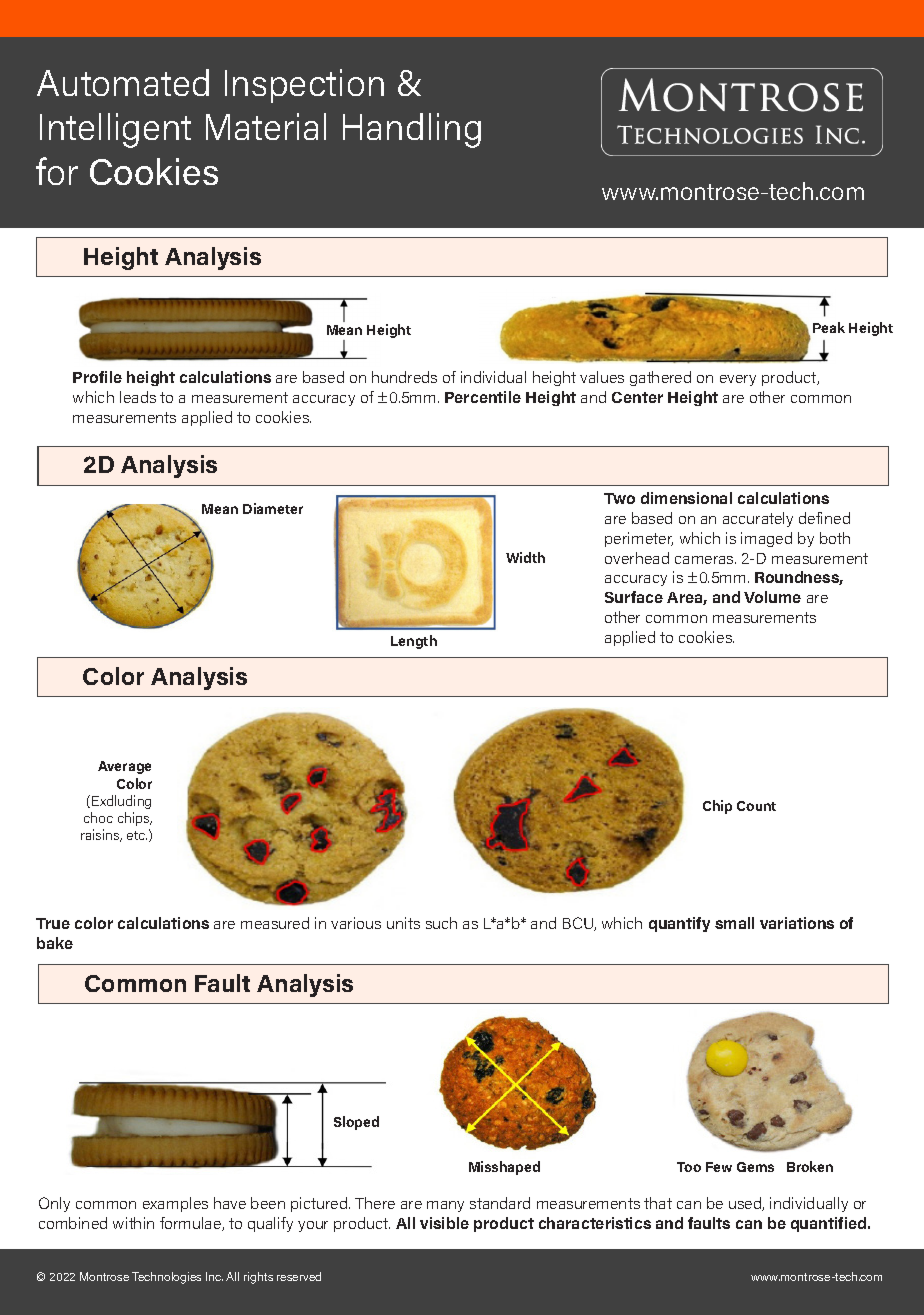  Describe the element at coordinates (829, 327) in the document. I see `Peak` at that location.
